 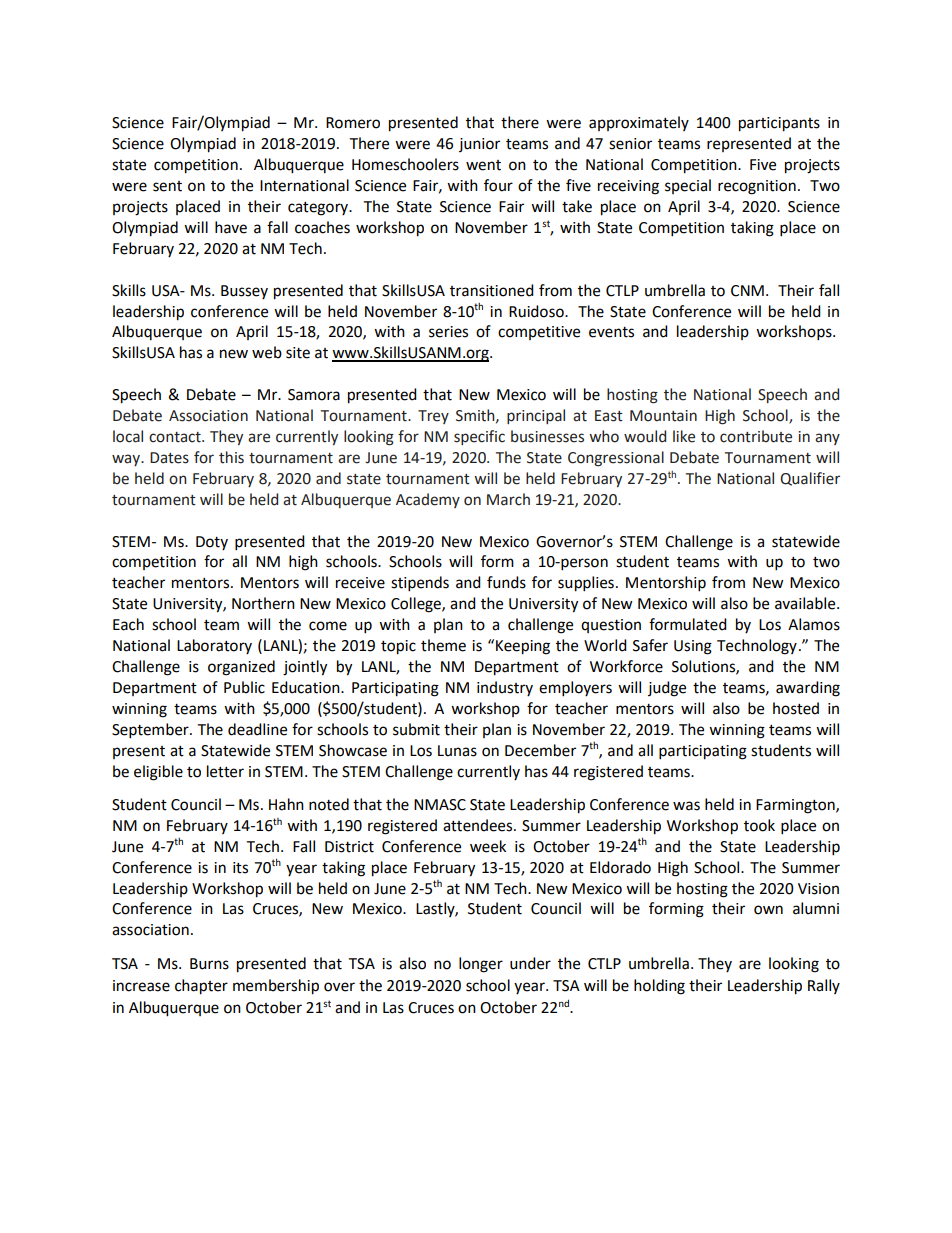 What do you see at coordinates (267, 352) in the page?
I see `web` at bounding box center [267, 352].
